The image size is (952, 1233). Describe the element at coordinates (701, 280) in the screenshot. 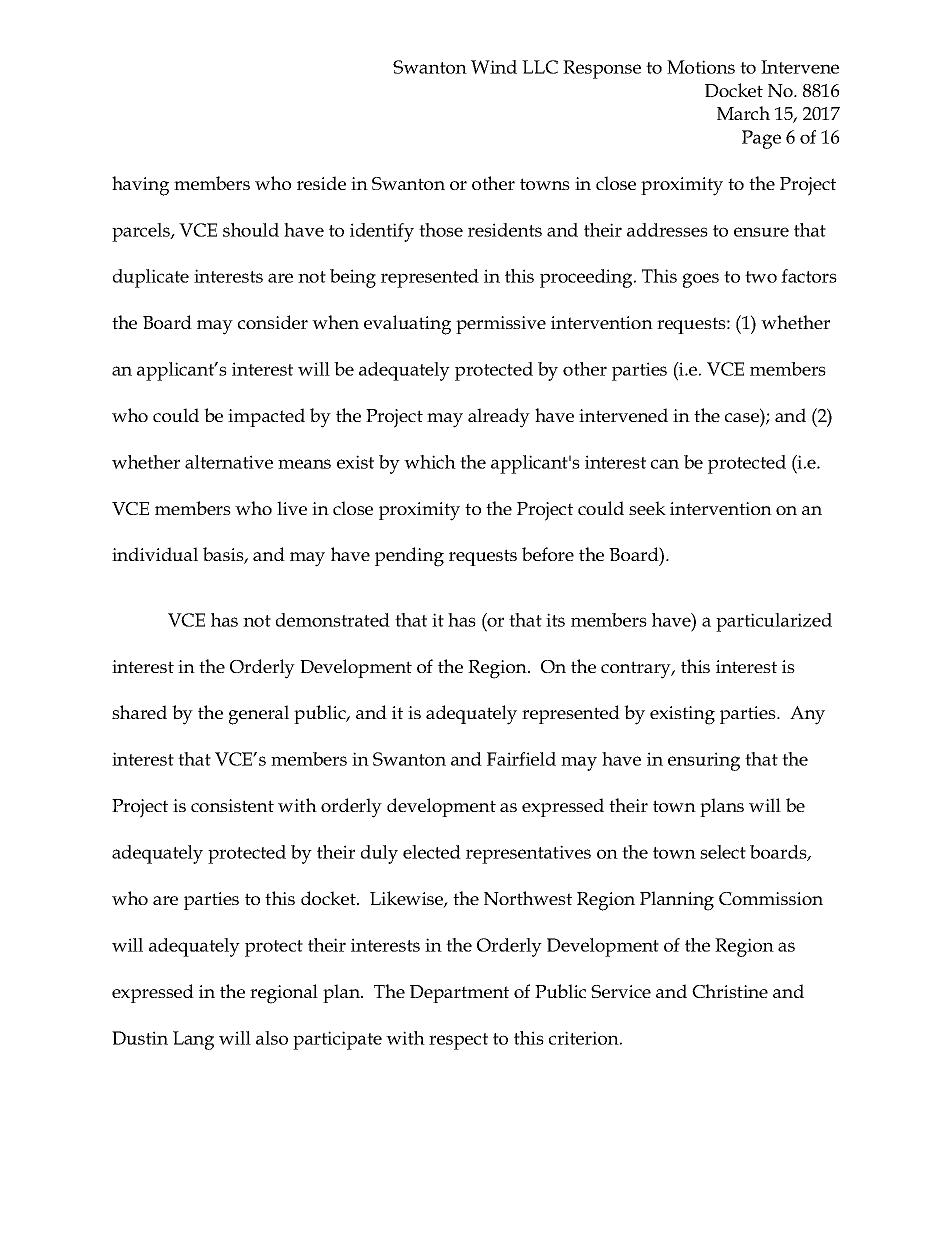

I see `goes` at that location.
